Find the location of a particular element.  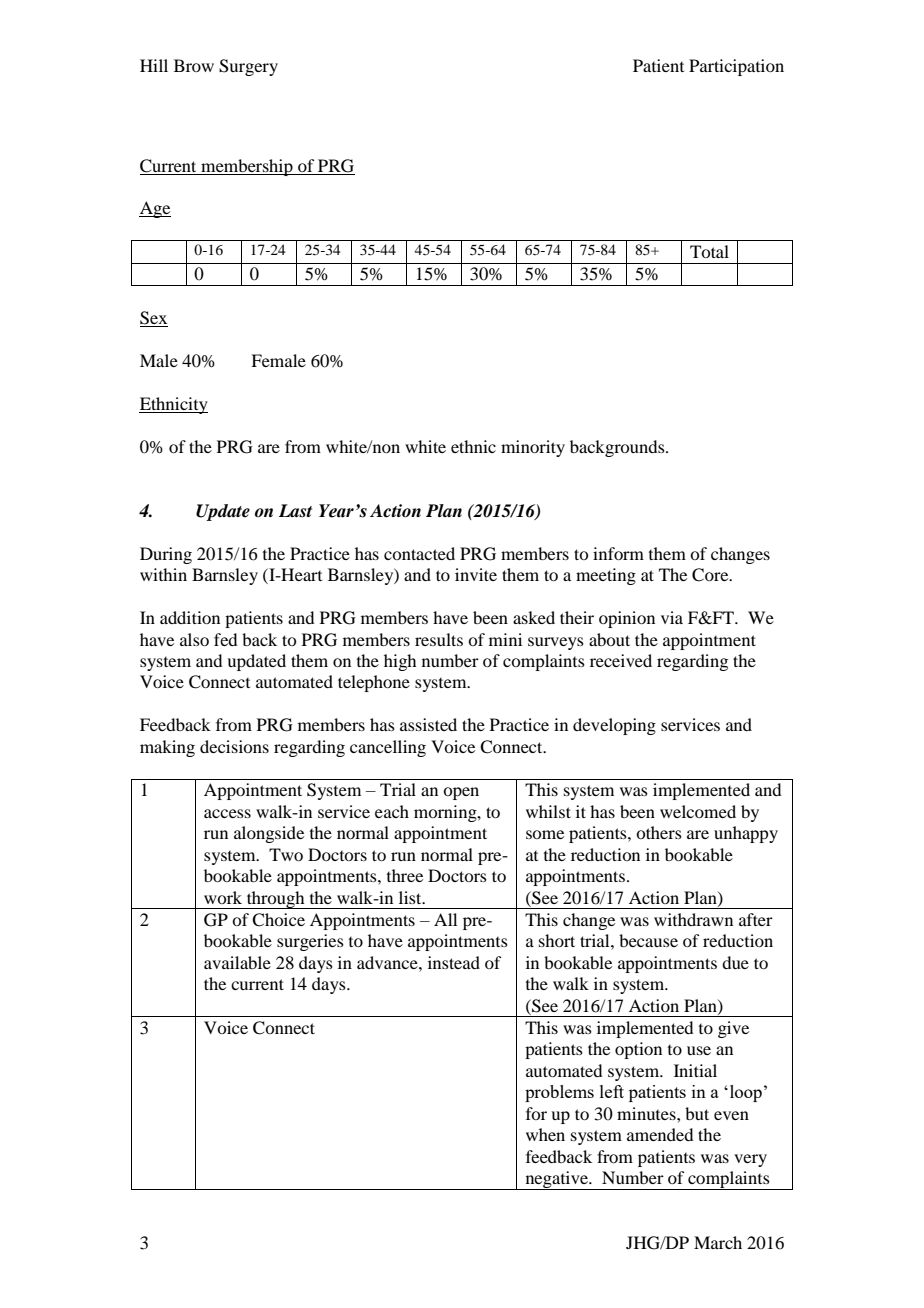

due is located at coordinates (735, 962).
